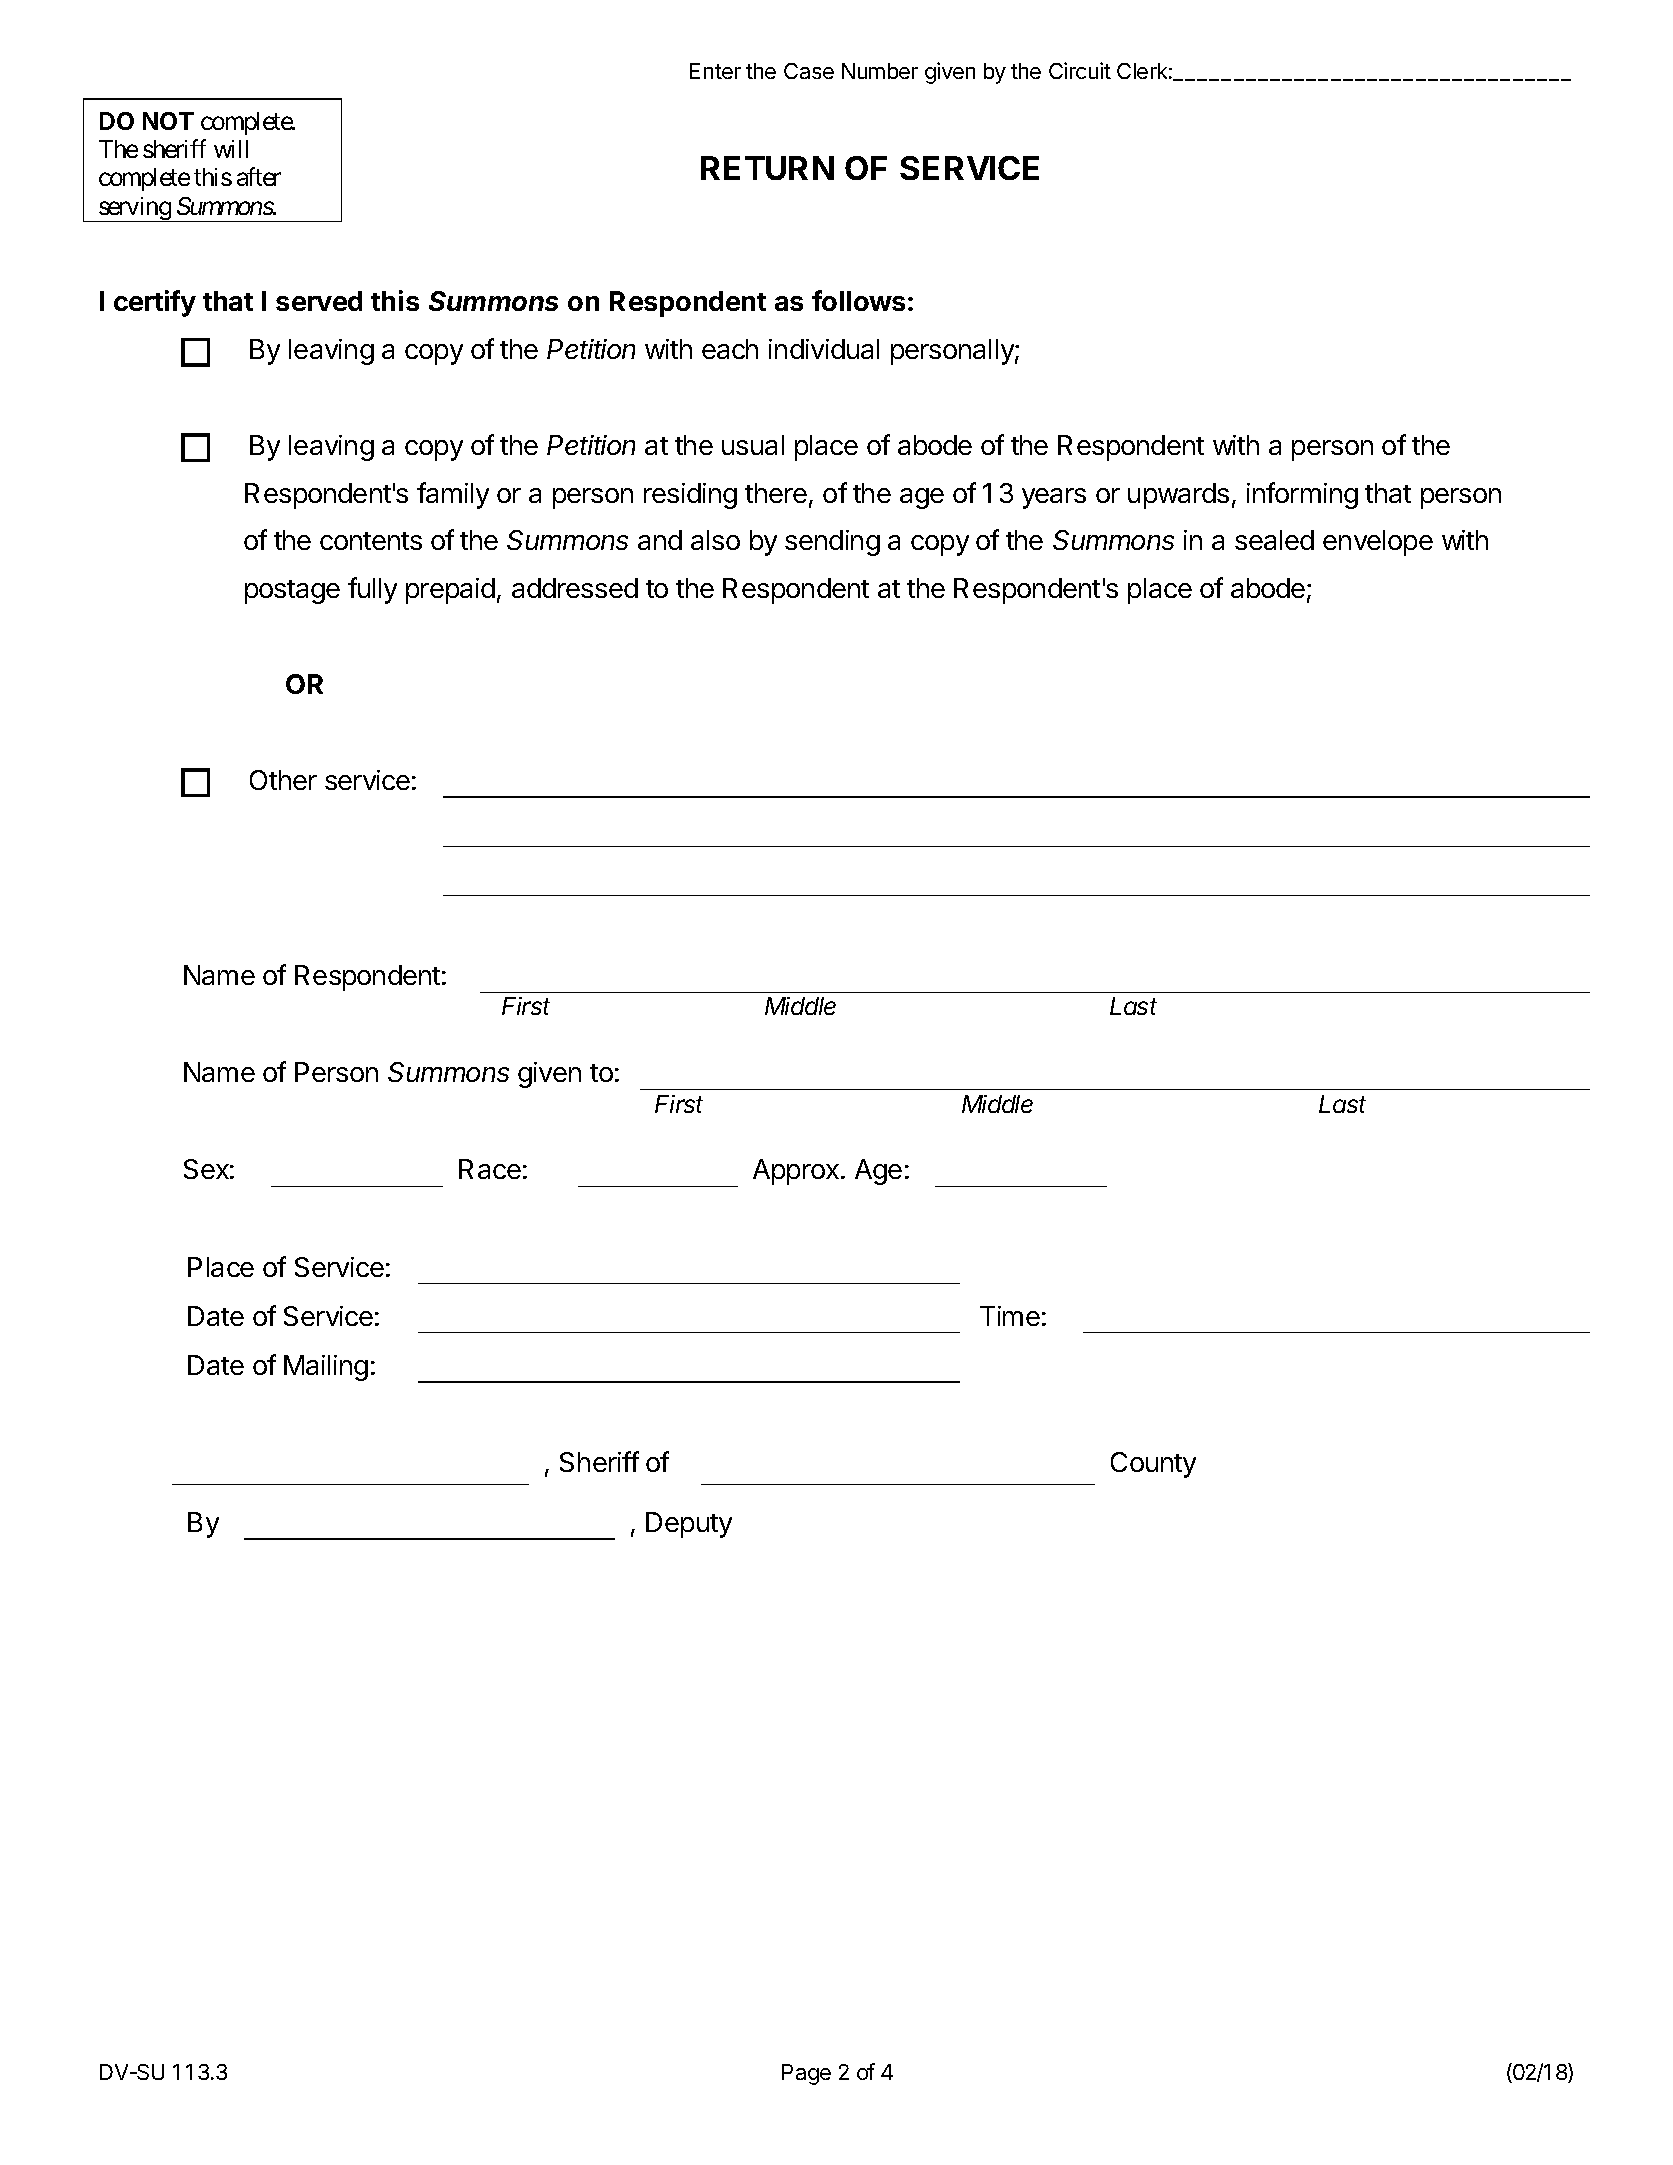 This document has height=2165, width=1673. I want to click on Other, so click(283, 780).
